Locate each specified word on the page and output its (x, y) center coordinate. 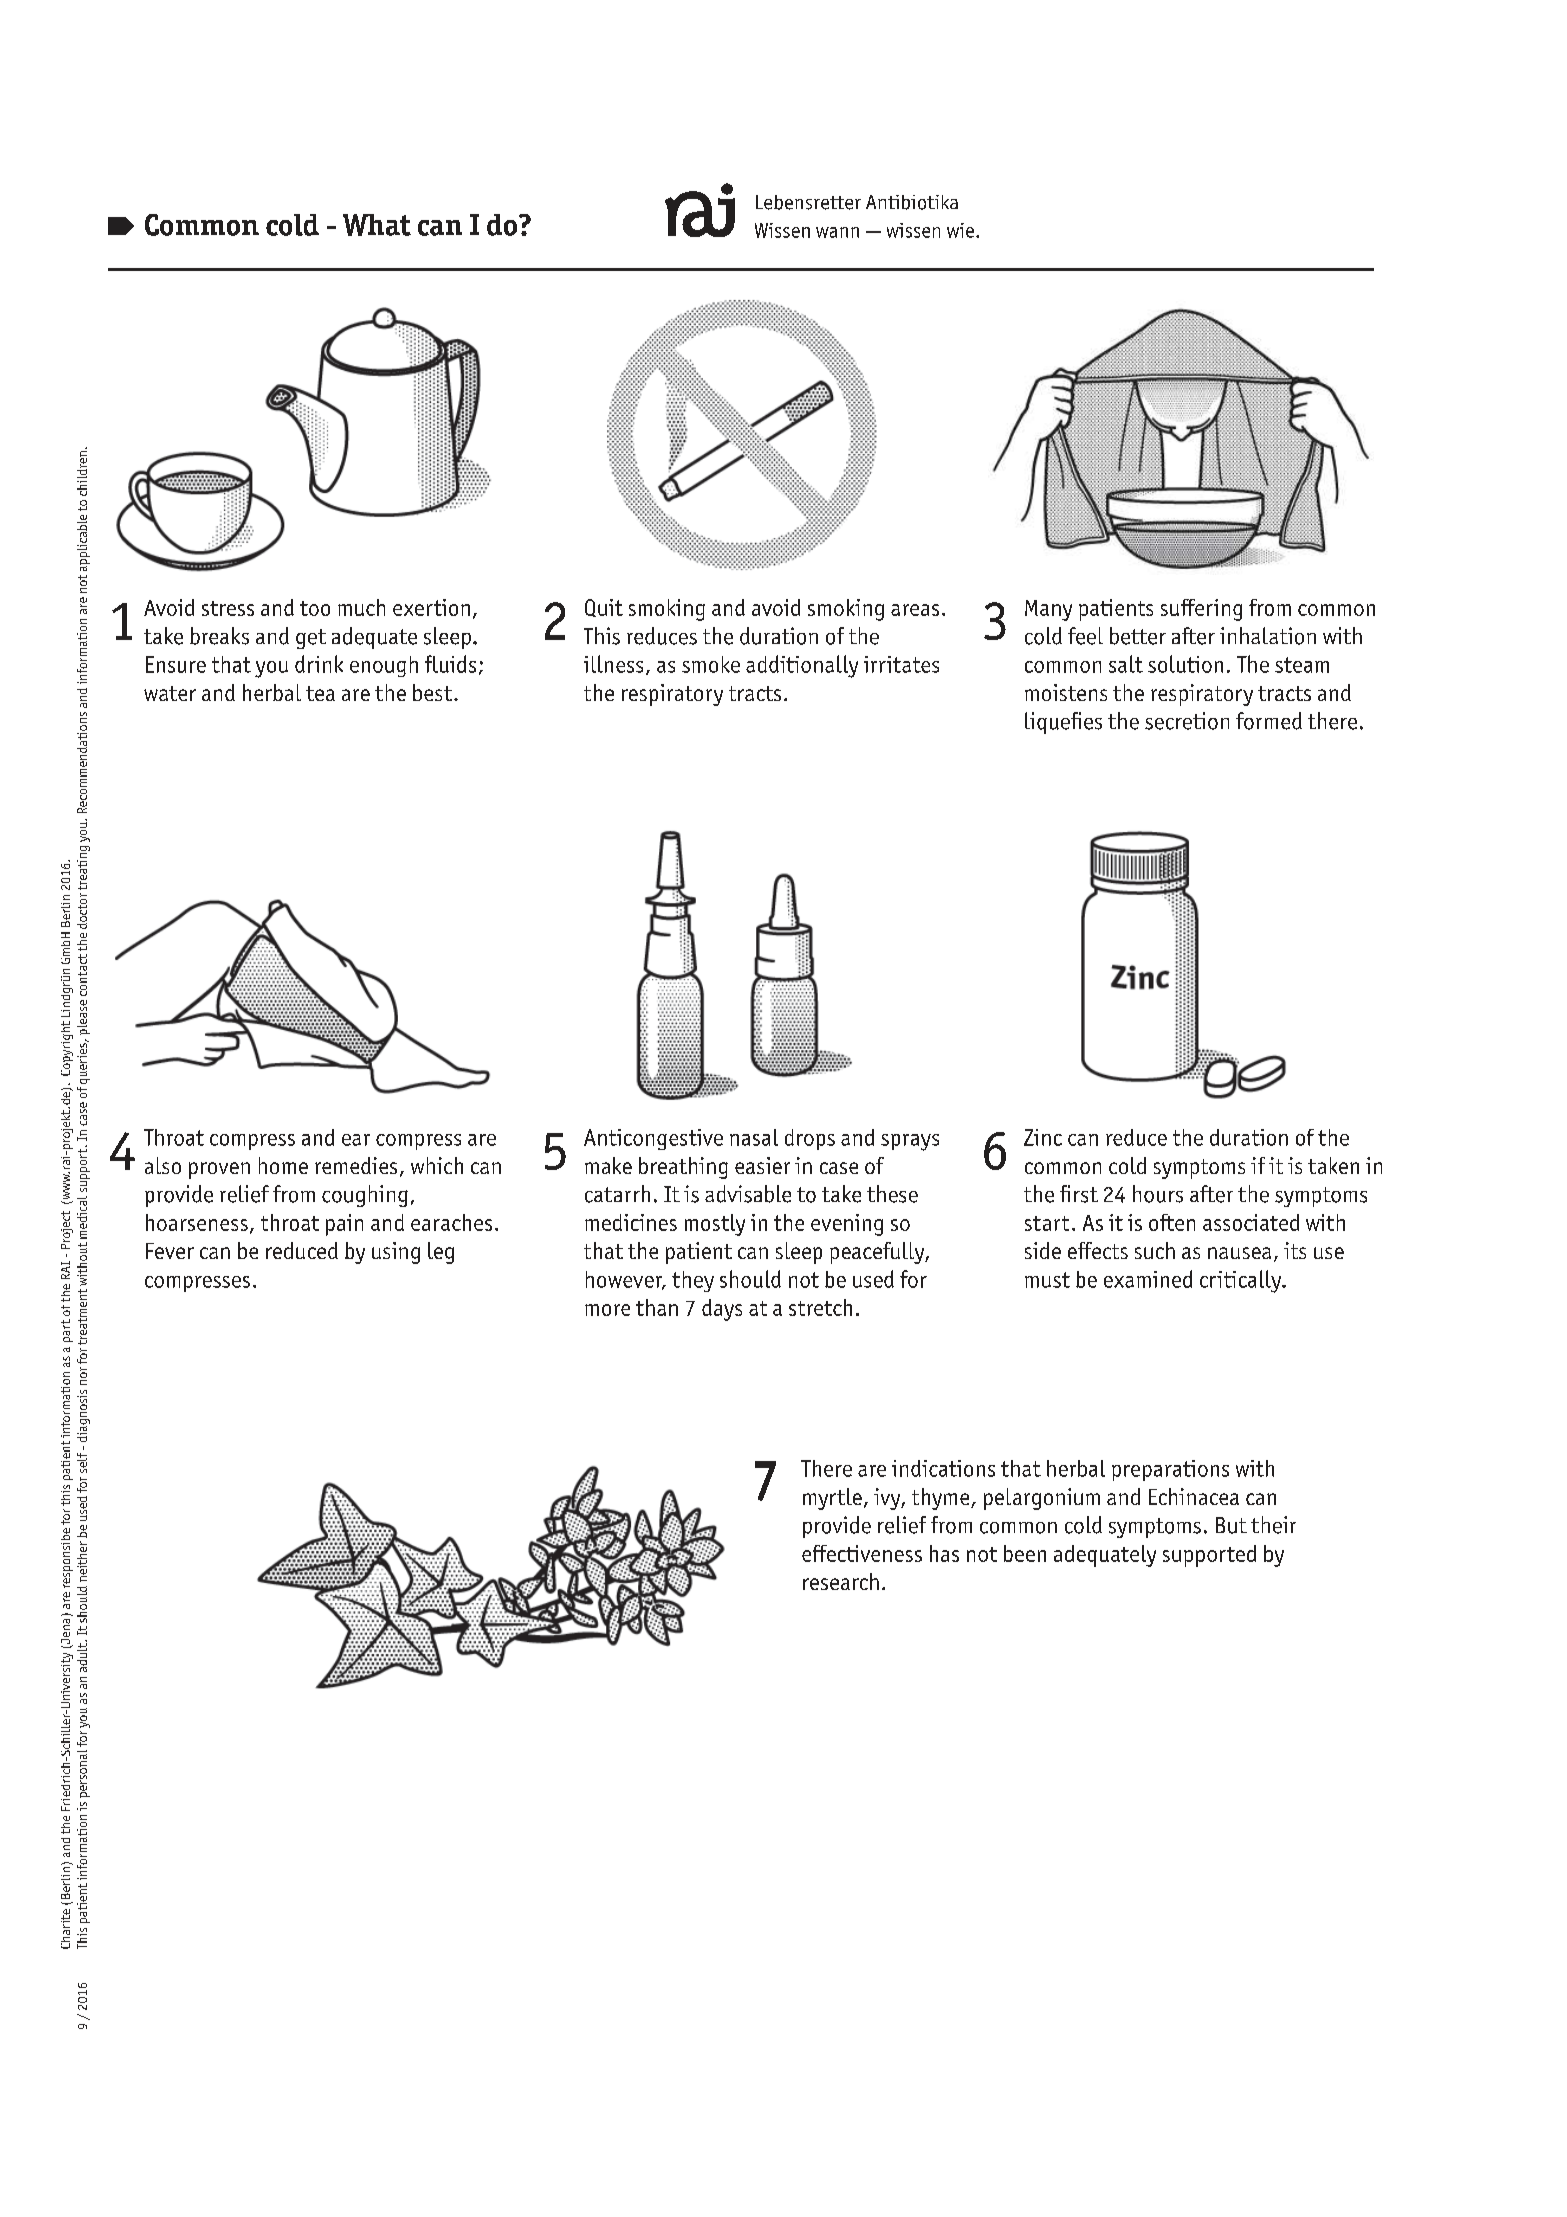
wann (837, 232)
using (396, 1253)
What (377, 225)
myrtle (832, 1499)
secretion (1187, 721)
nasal (754, 1137)
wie (962, 230)
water (170, 693)
